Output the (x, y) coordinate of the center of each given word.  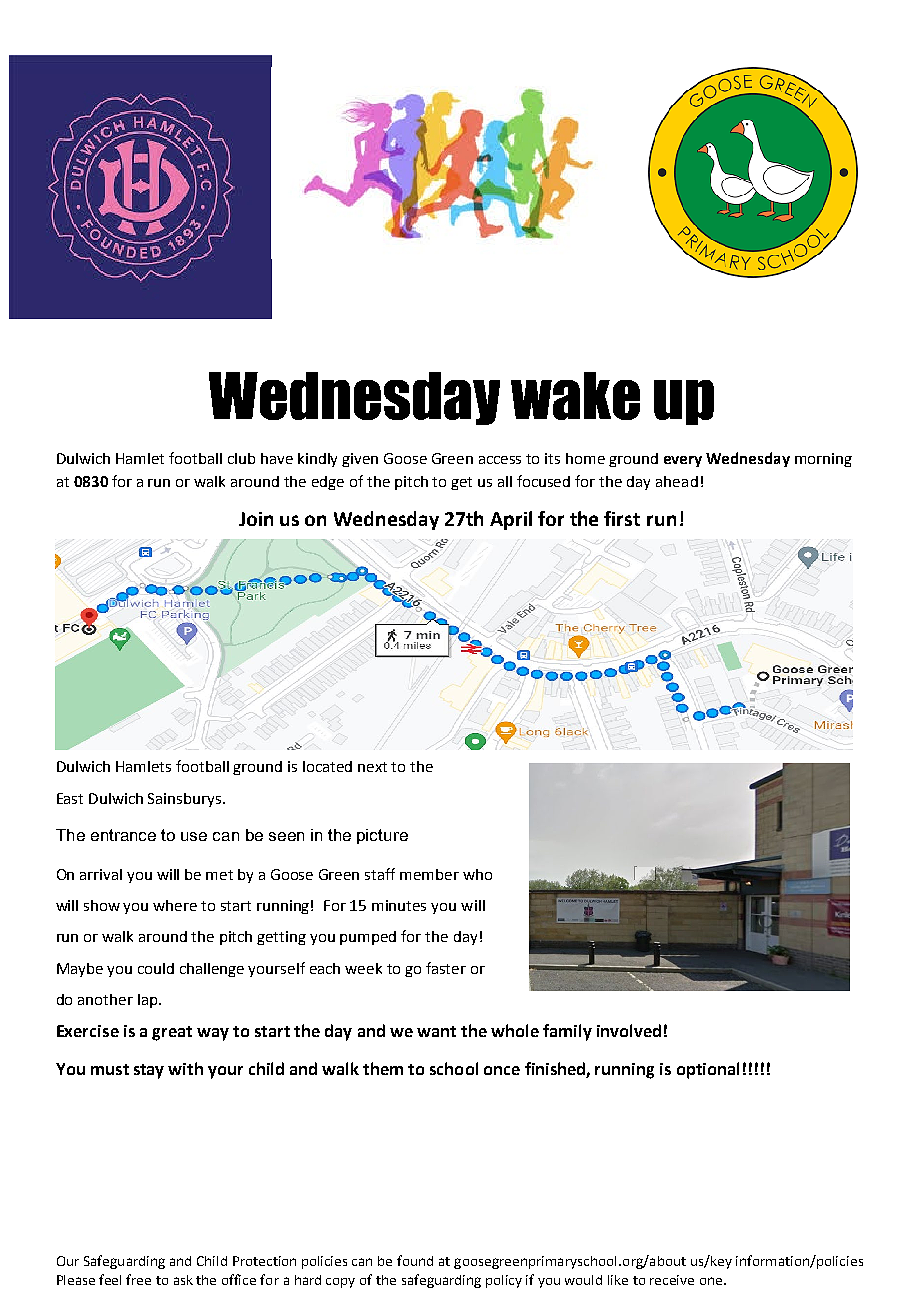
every (683, 461)
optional (708, 1070)
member (429, 874)
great (172, 1033)
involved (629, 1030)
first (622, 518)
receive (672, 1280)
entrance (123, 835)
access (500, 460)
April (511, 520)
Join (256, 519)
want (436, 1031)
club (241, 458)
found (415, 1260)
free (138, 1279)
